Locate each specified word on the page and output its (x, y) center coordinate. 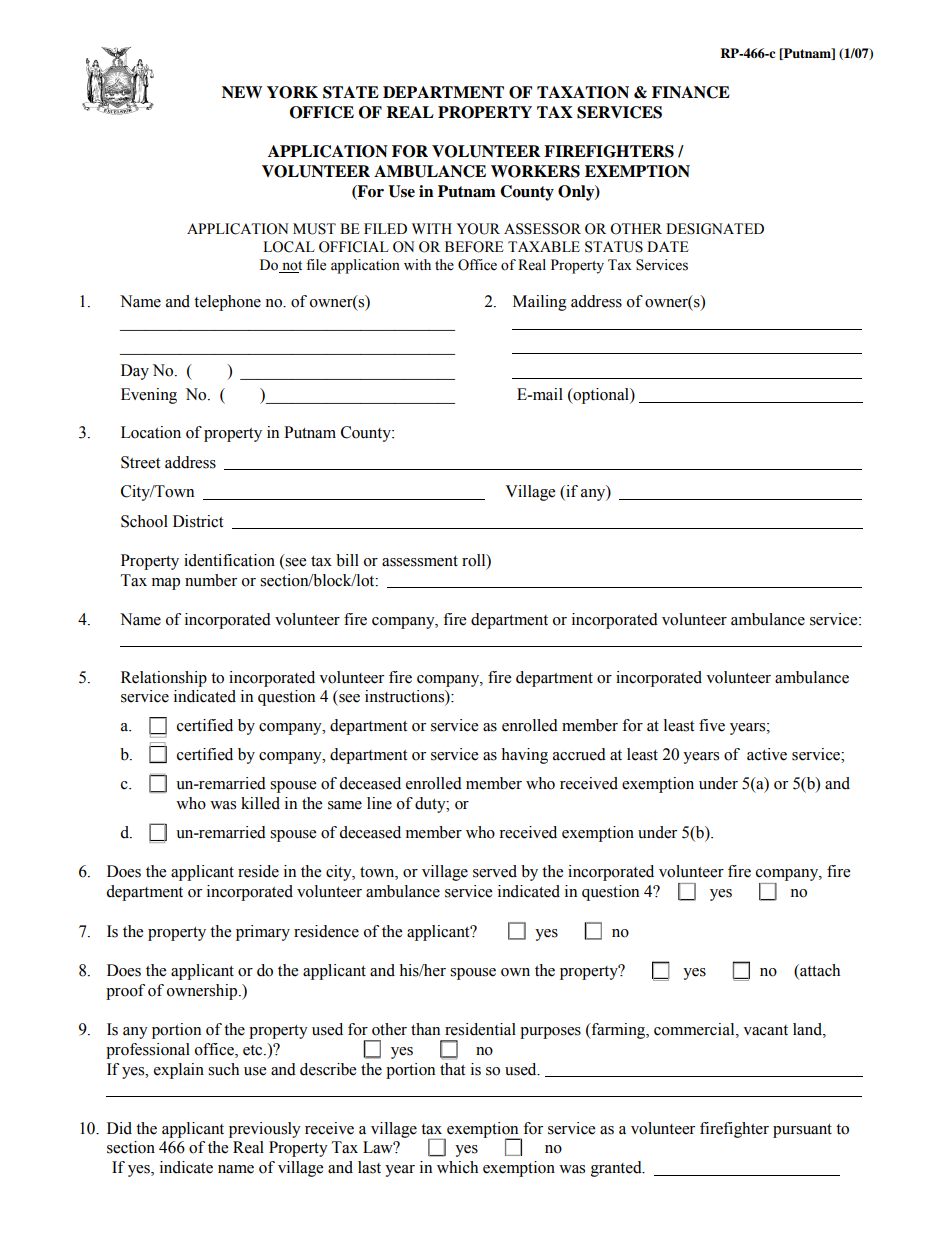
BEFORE (474, 247)
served (495, 871)
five (712, 725)
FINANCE (691, 92)
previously (265, 1130)
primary (263, 933)
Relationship (164, 679)
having (524, 756)
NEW (242, 92)
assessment (420, 561)
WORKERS (535, 171)
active (767, 754)
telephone (227, 303)
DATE (667, 246)
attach (819, 971)
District (198, 521)
